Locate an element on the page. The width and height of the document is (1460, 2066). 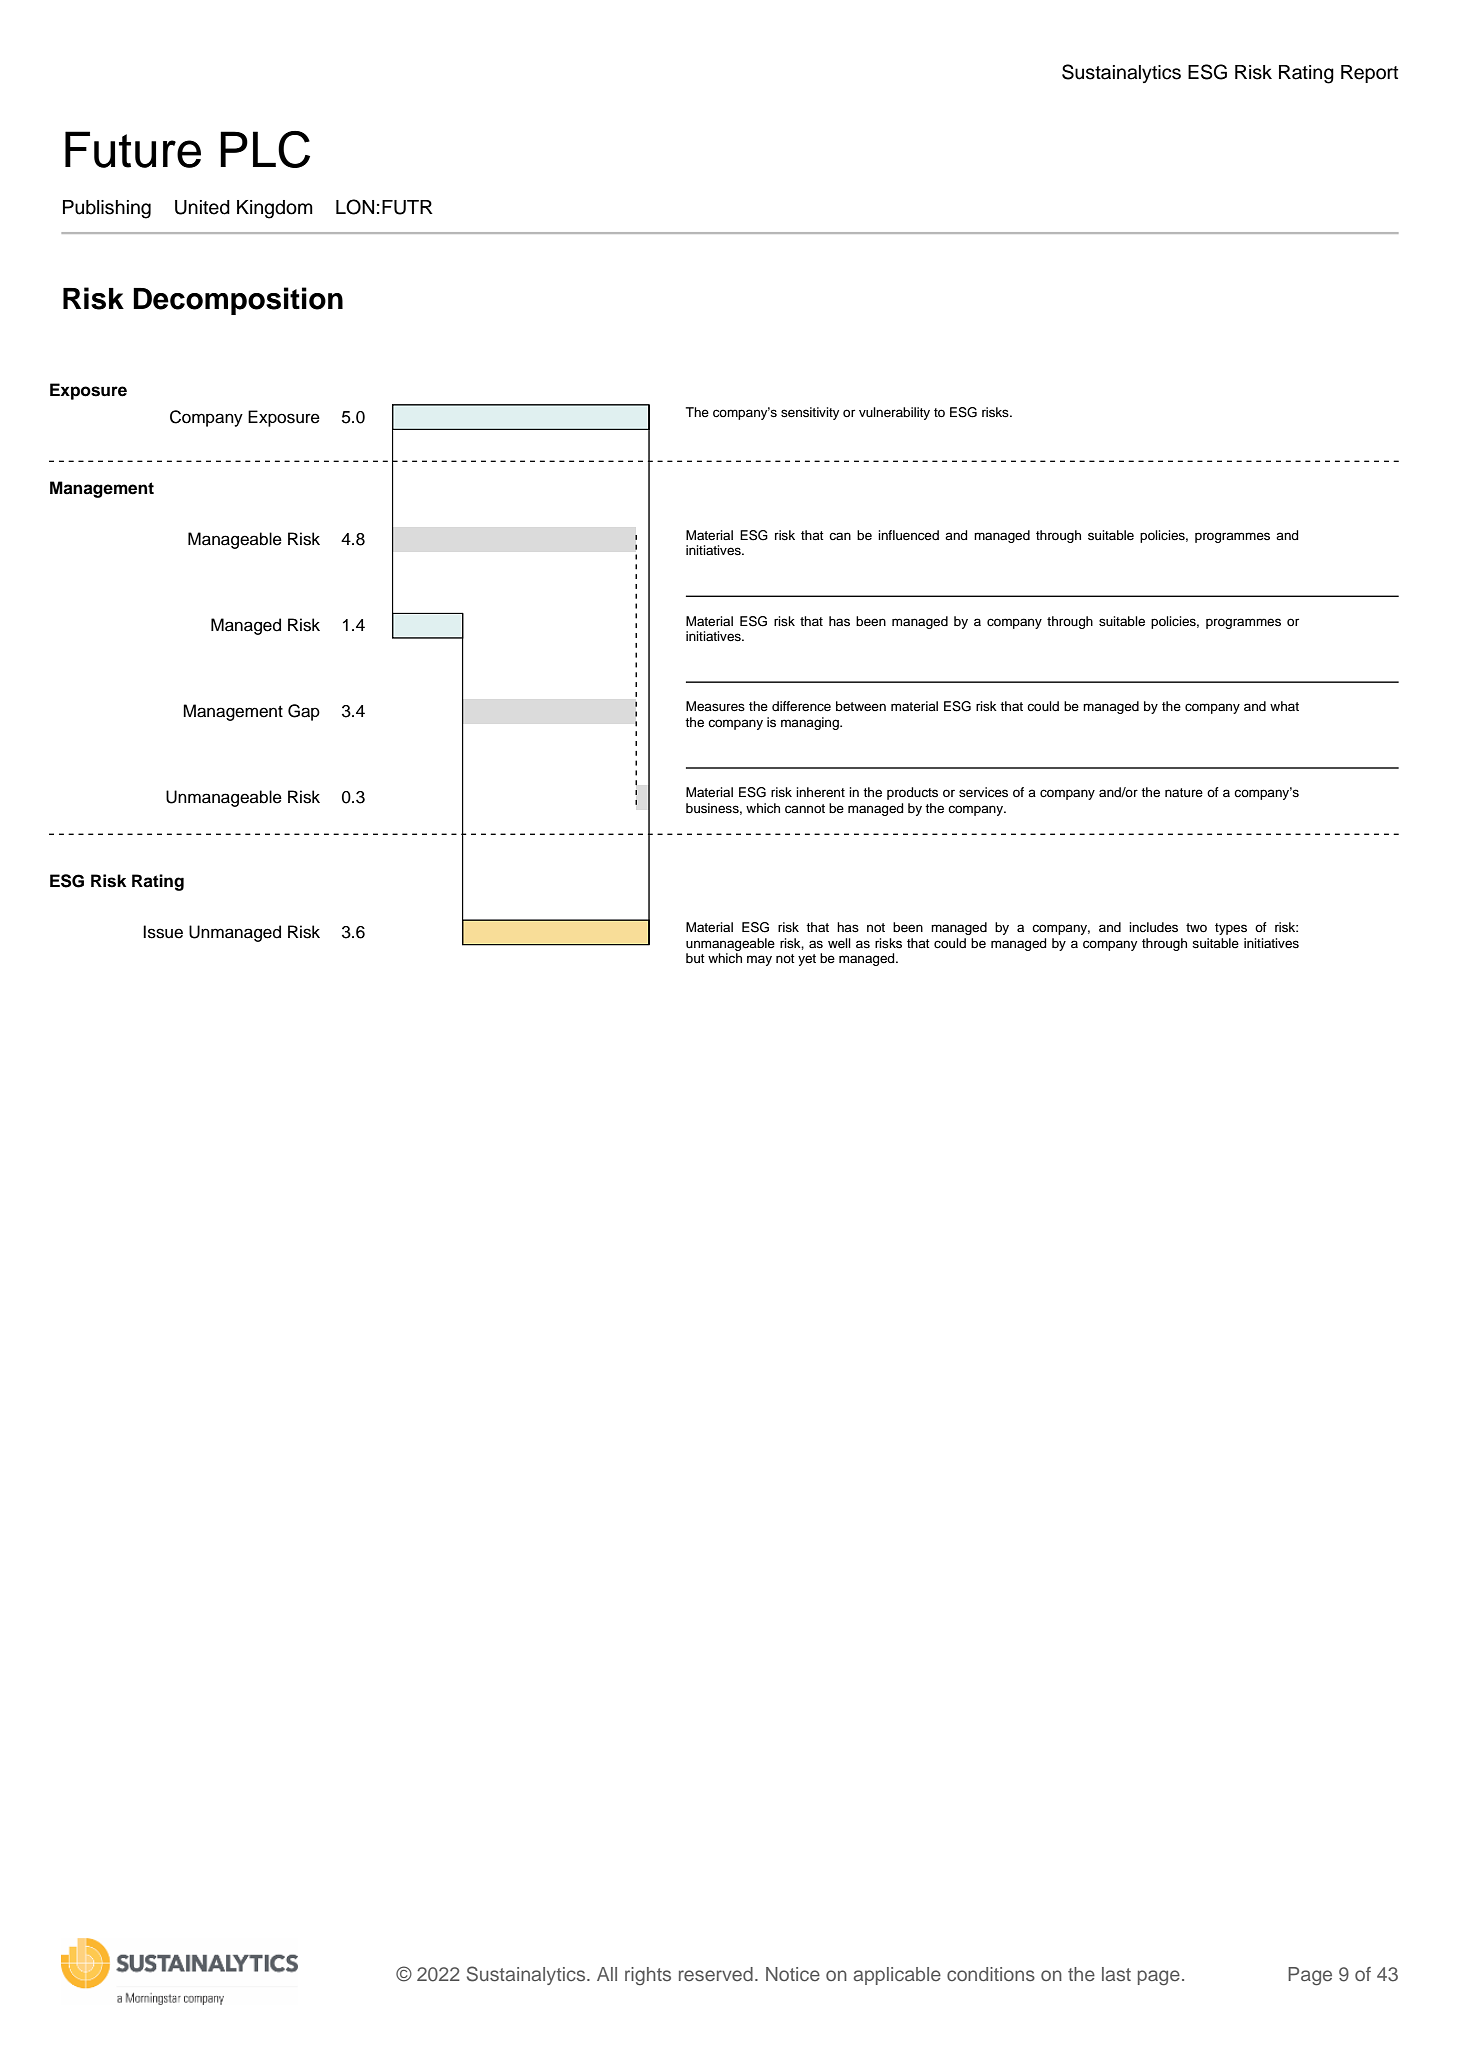
Measures is located at coordinates (715, 706).
